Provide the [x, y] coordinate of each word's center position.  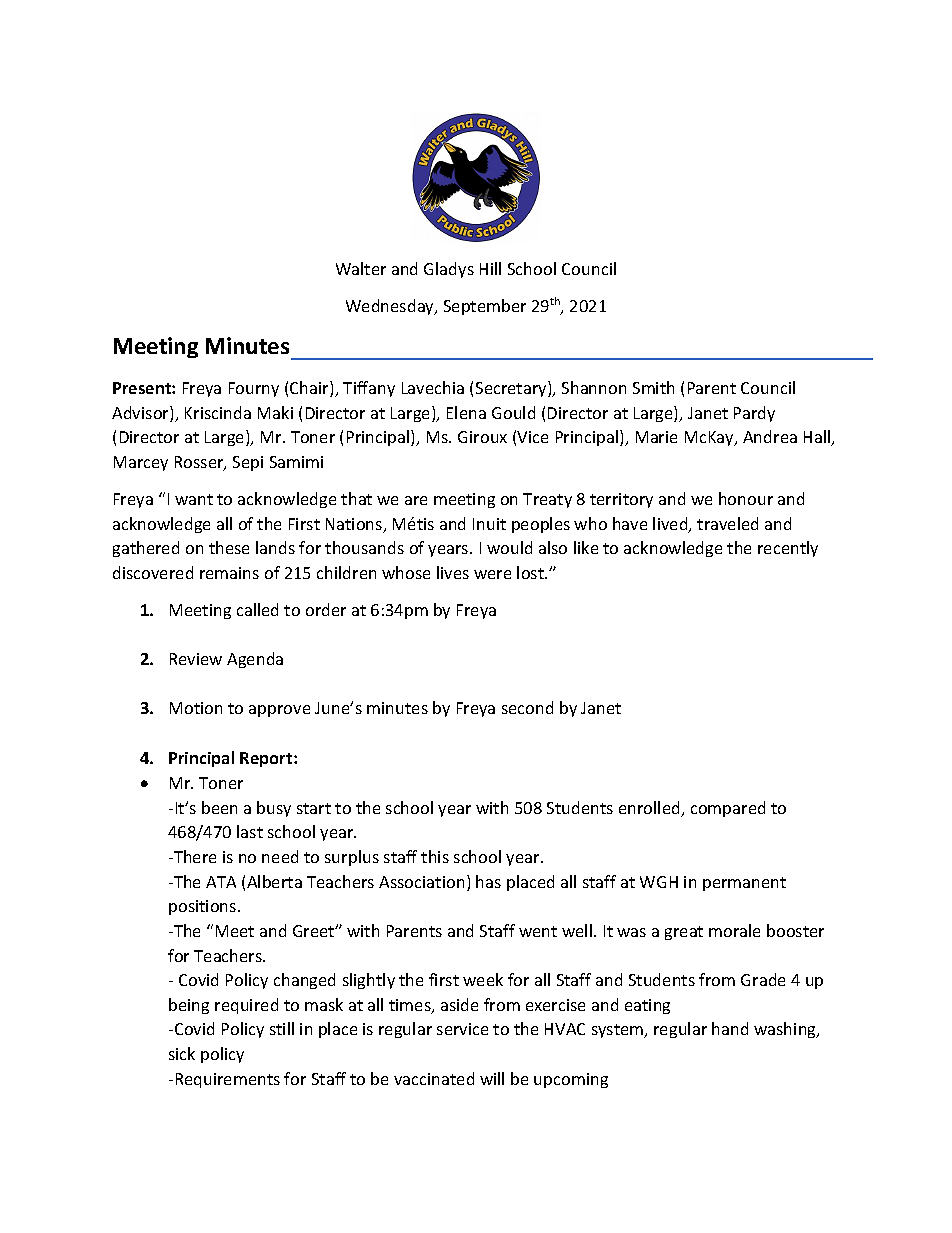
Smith [653, 387]
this [435, 856]
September [485, 307]
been [219, 807]
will [492, 1078]
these [229, 547]
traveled [727, 523]
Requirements [228, 1080]
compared [728, 809]
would [509, 547]
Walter [361, 268]
